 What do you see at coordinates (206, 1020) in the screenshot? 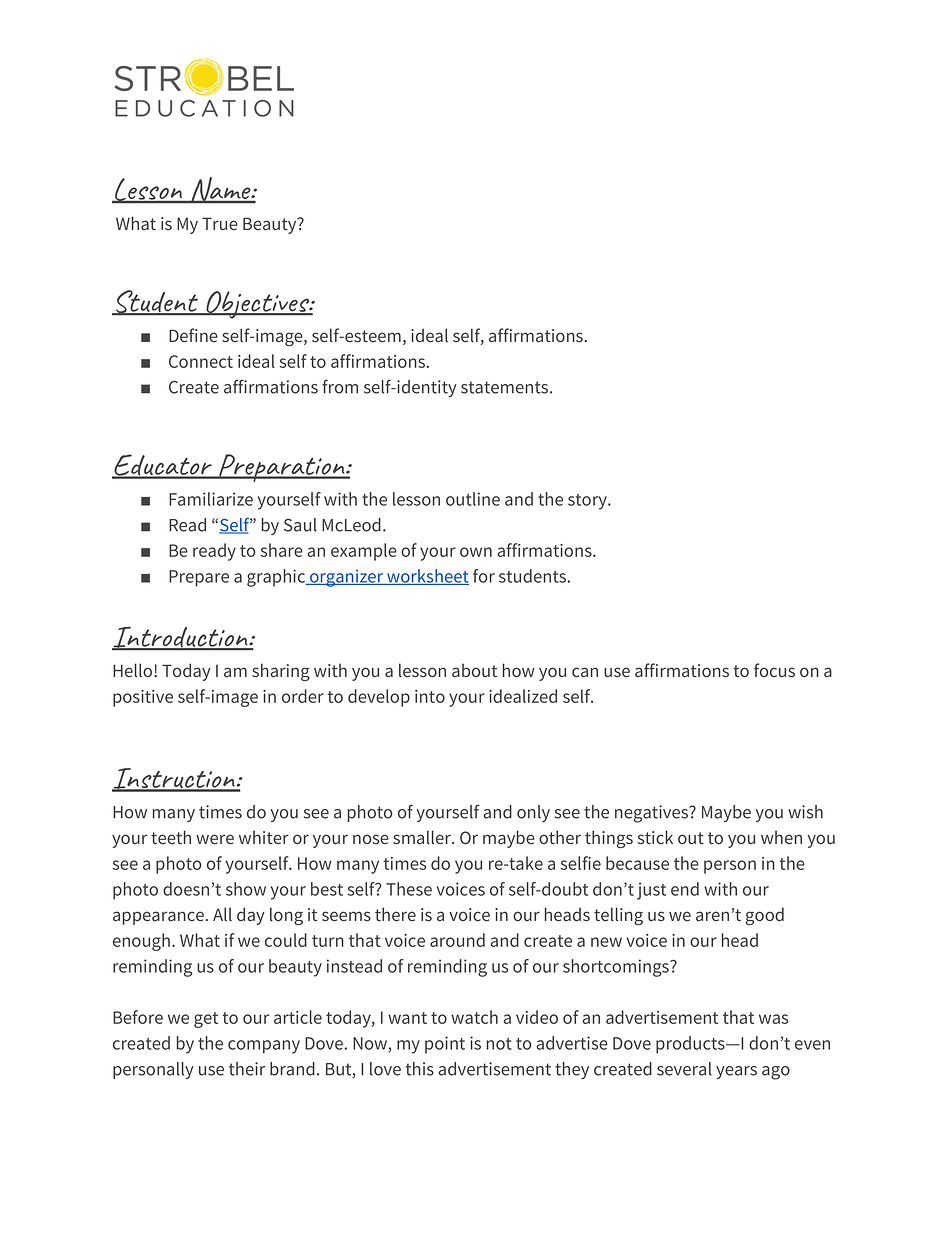
I see `get` at bounding box center [206, 1020].
